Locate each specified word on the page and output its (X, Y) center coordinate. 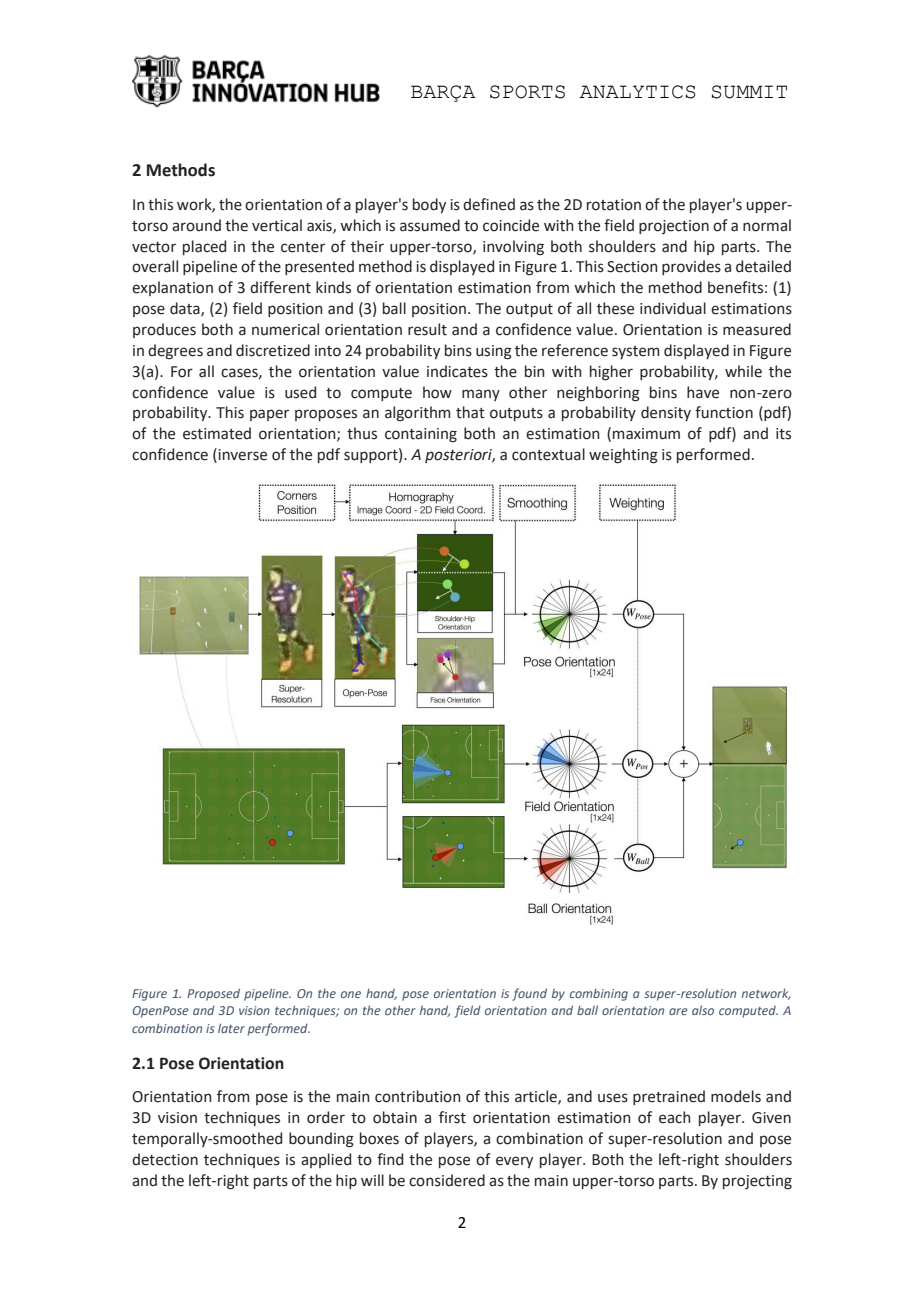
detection (165, 1159)
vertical (277, 225)
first (452, 1117)
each (674, 1117)
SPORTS (527, 92)
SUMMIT (749, 92)
